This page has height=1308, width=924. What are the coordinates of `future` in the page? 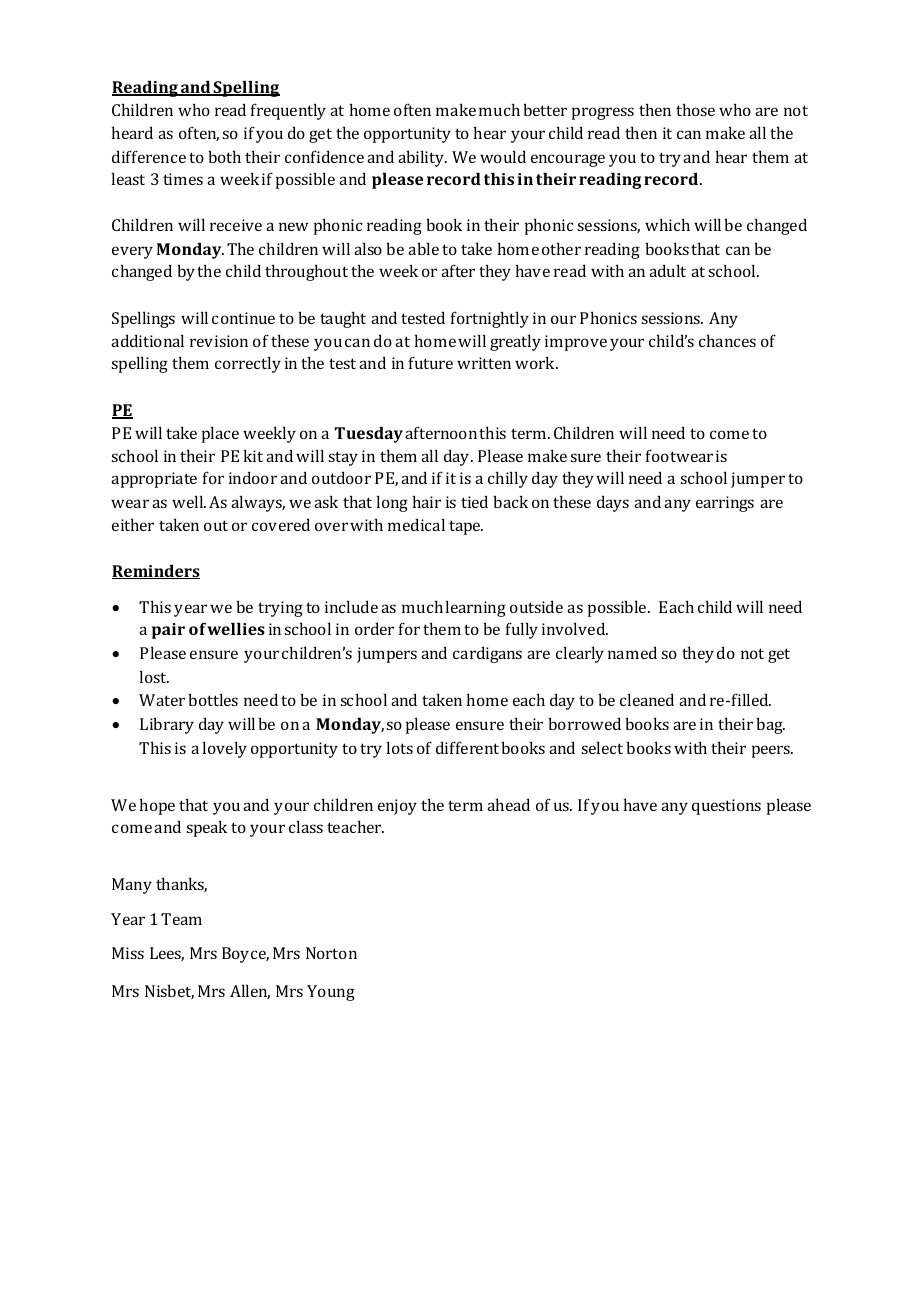 It's located at (431, 362).
